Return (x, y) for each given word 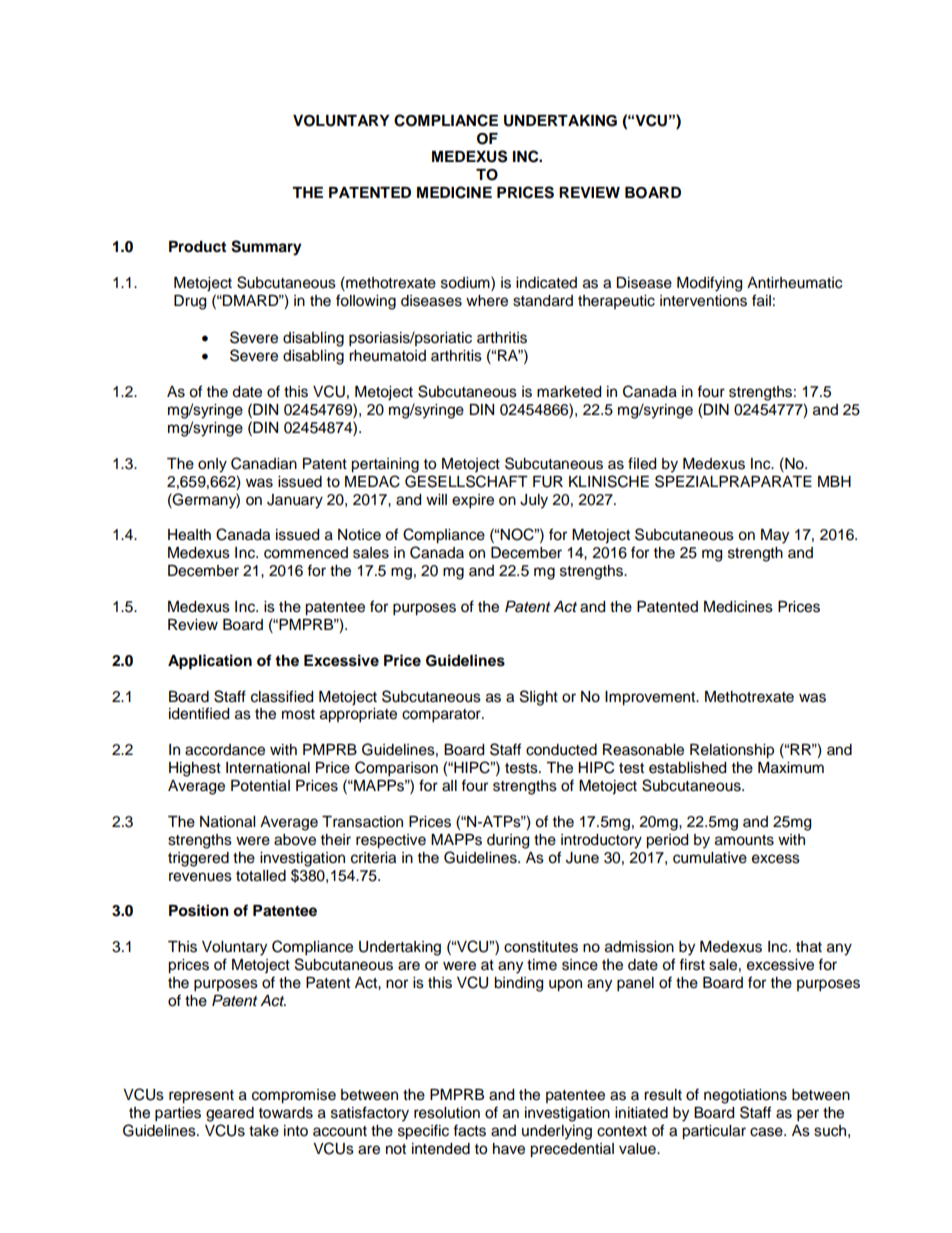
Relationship (732, 751)
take (264, 1131)
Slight (539, 698)
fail (761, 300)
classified (282, 696)
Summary (266, 248)
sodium (466, 282)
